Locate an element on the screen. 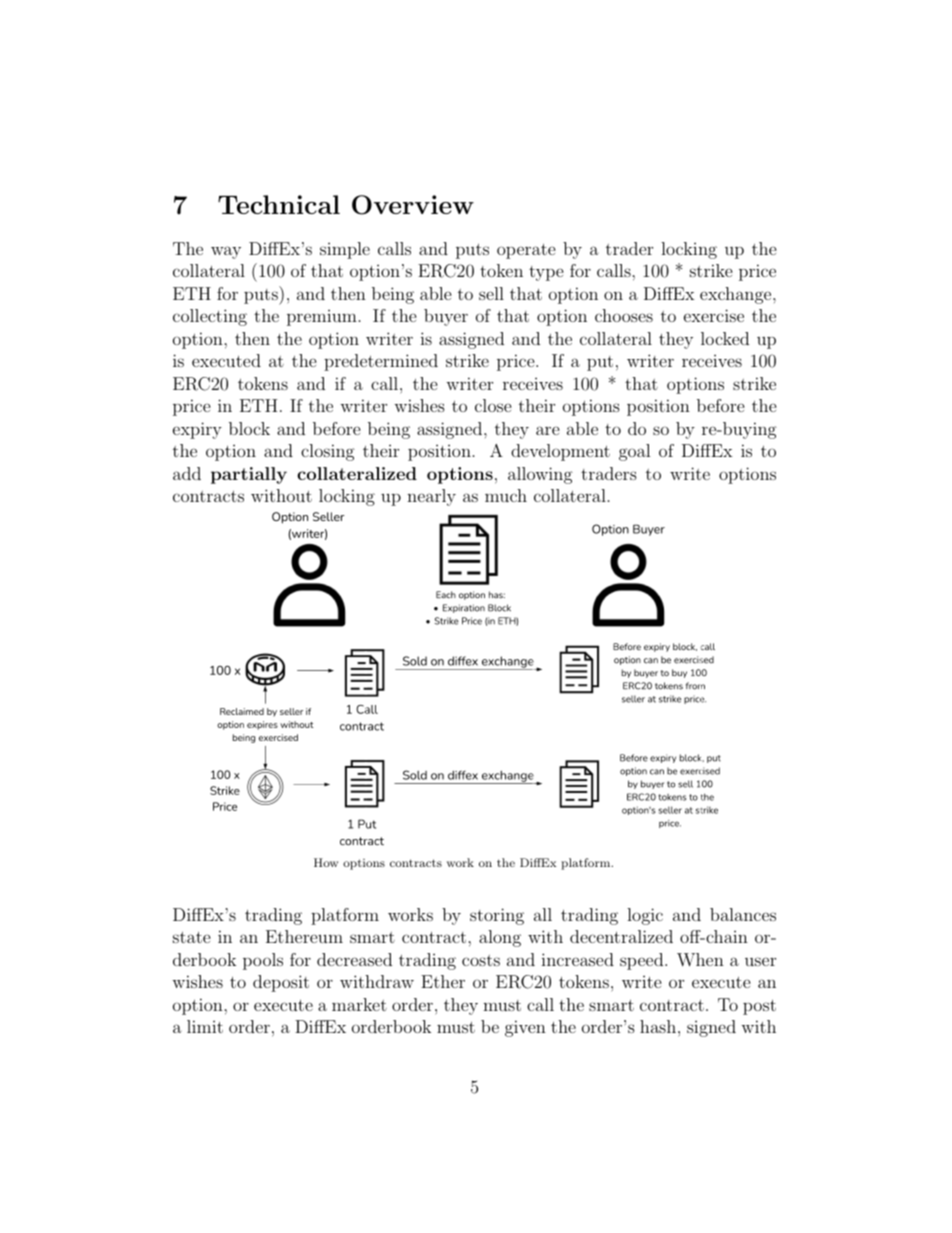 Image resolution: width=952 pixels, height=1233 pixels. goal is located at coordinates (635, 452).
